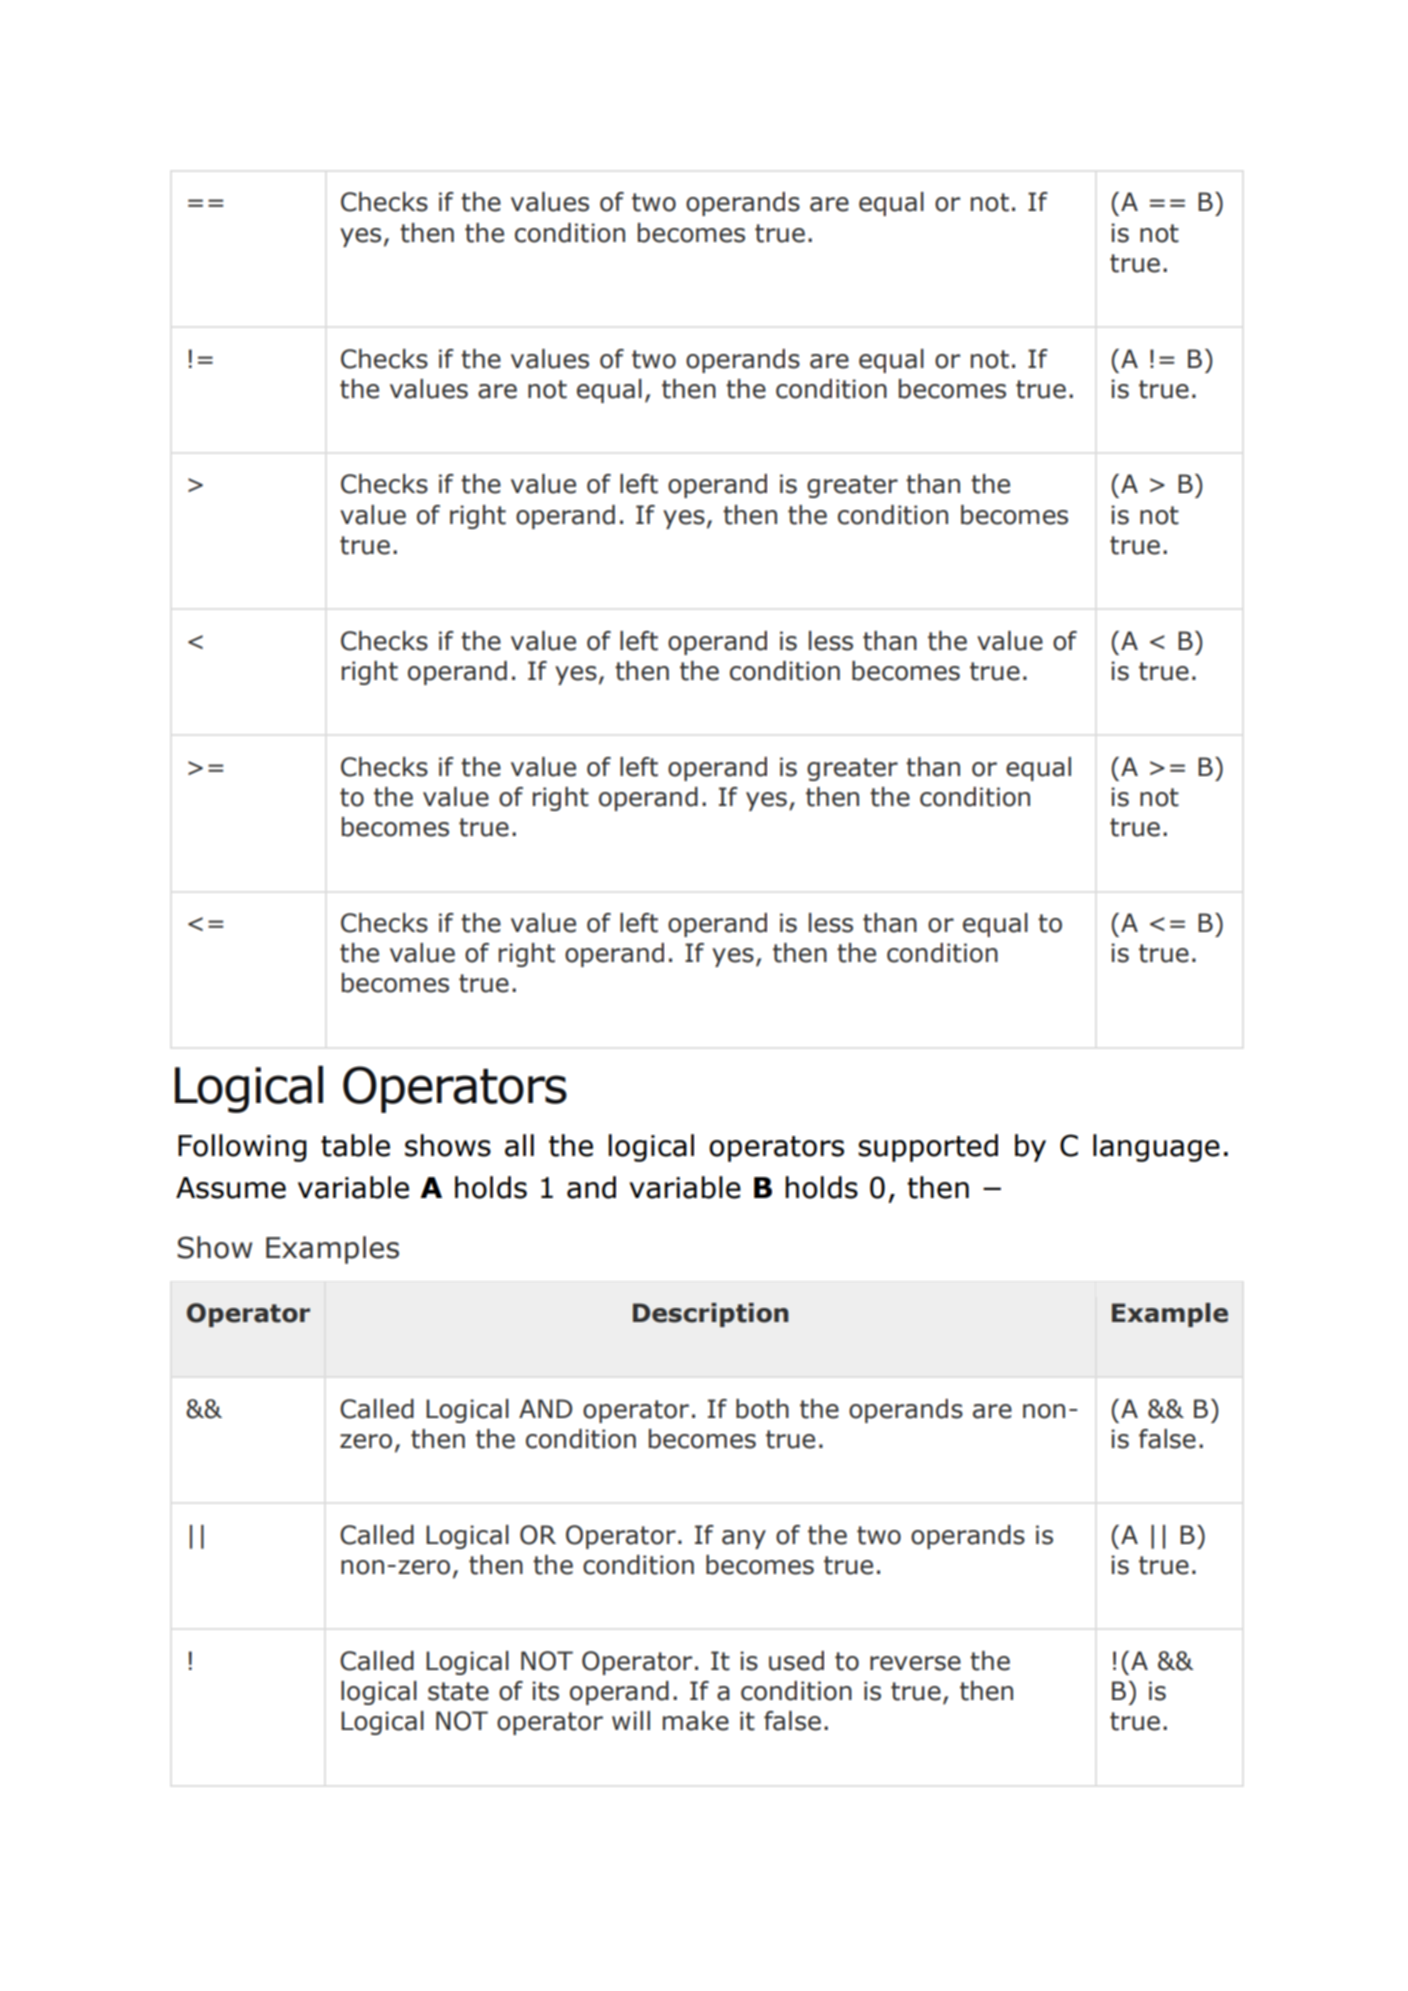  I want to click on both, so click(762, 1409).
